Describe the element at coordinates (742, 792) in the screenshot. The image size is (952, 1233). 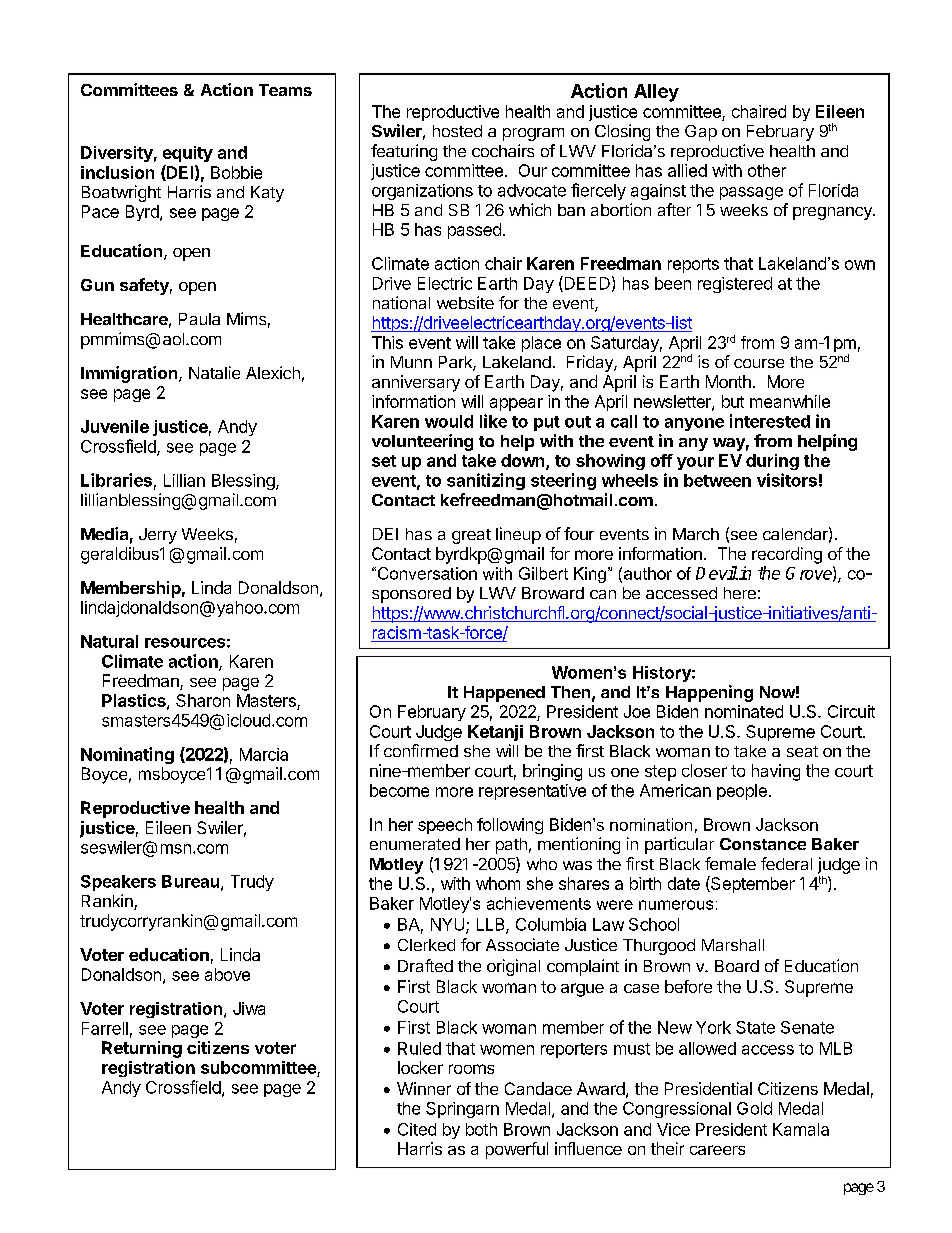
I see `people` at that location.
